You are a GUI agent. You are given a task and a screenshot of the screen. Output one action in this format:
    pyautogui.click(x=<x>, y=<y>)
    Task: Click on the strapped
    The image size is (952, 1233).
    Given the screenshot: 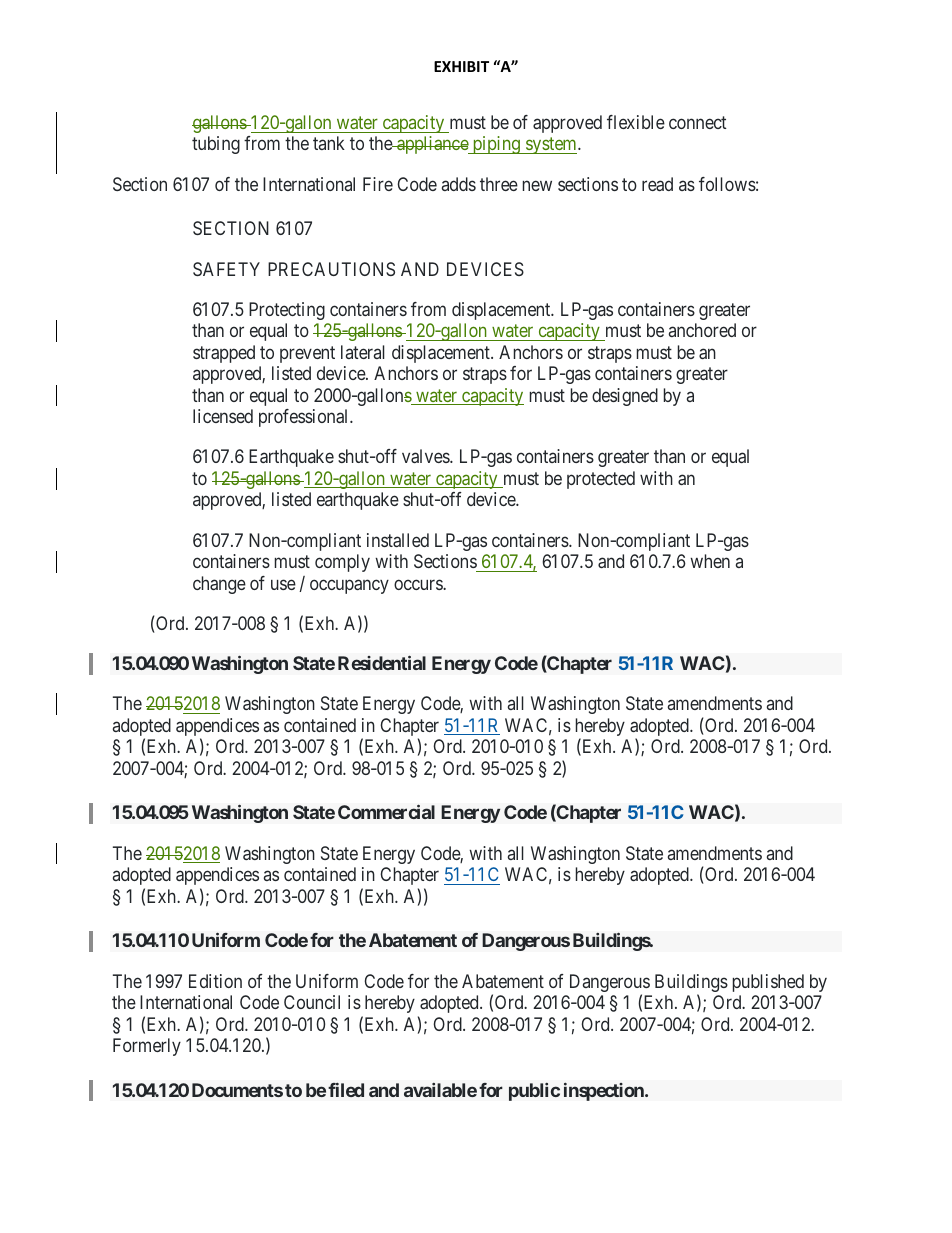 What is the action you would take?
    pyautogui.click(x=224, y=354)
